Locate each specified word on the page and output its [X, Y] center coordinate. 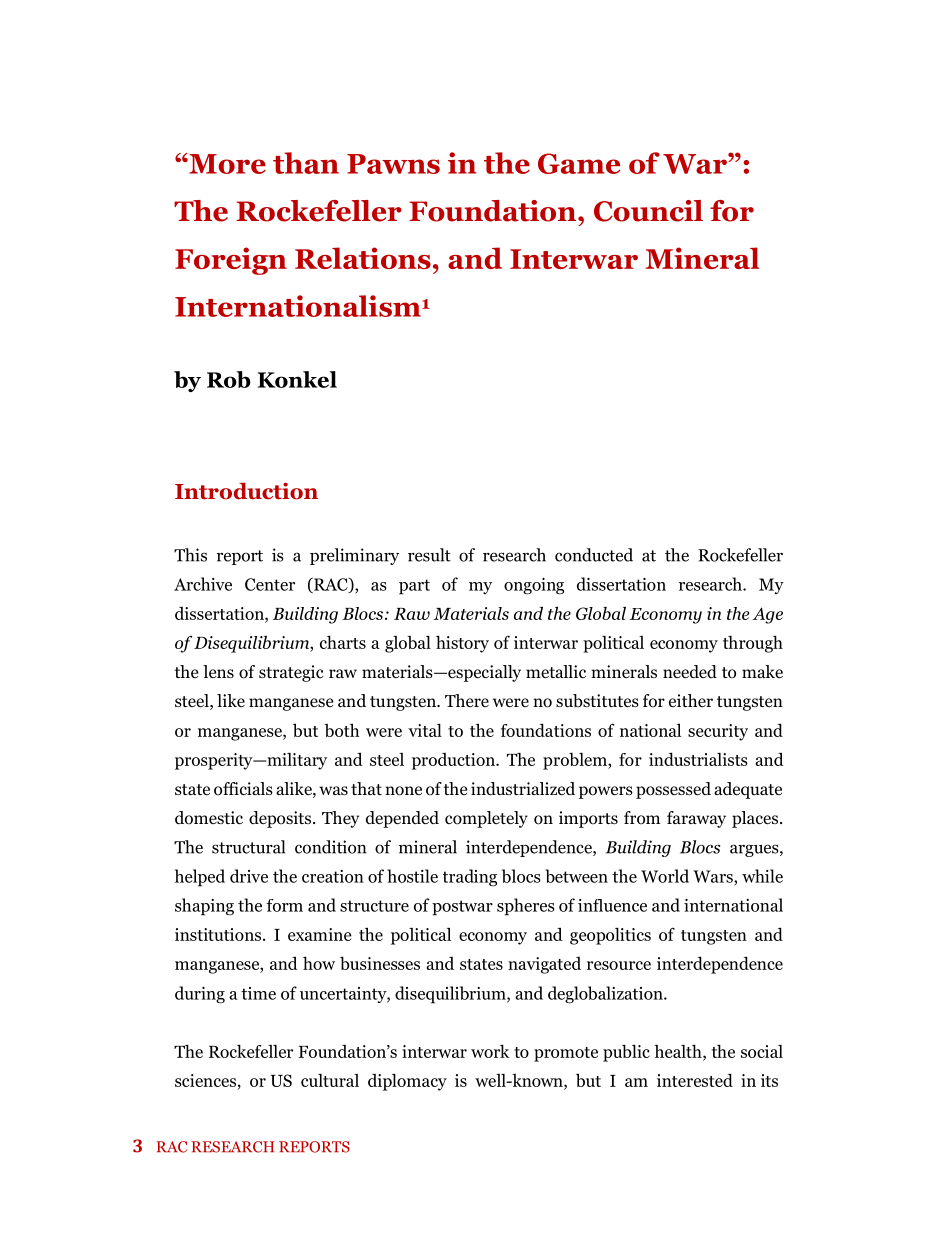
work [490, 1051]
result [429, 555]
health [679, 1051]
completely [486, 819]
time [258, 993]
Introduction [246, 491]
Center [270, 584]
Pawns [393, 164]
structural [248, 847]
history [462, 644]
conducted [594, 555]
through [753, 644]
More [226, 163]
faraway [696, 819]
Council [648, 211]
